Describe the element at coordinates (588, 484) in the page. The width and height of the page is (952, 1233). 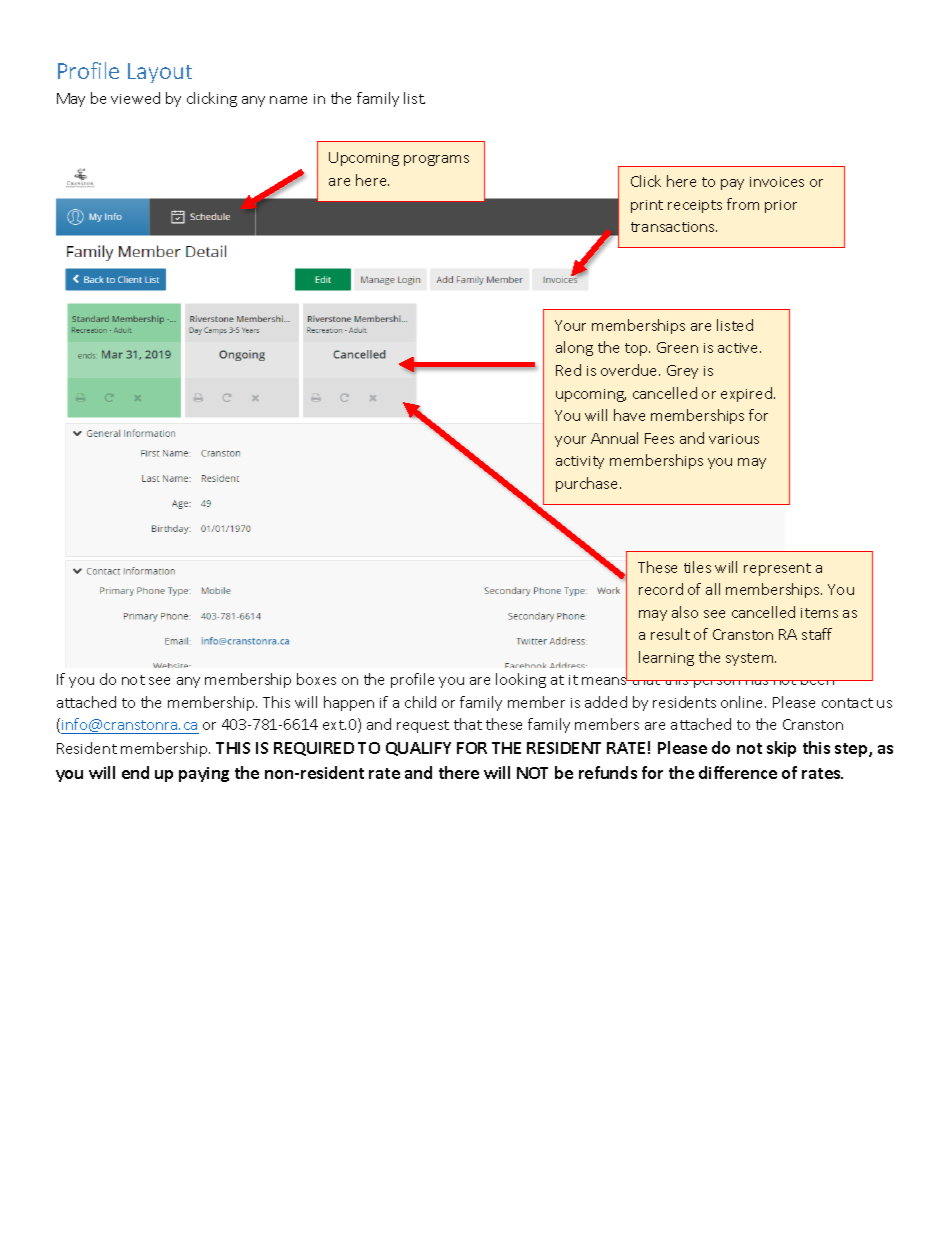
I see `purchase` at that location.
